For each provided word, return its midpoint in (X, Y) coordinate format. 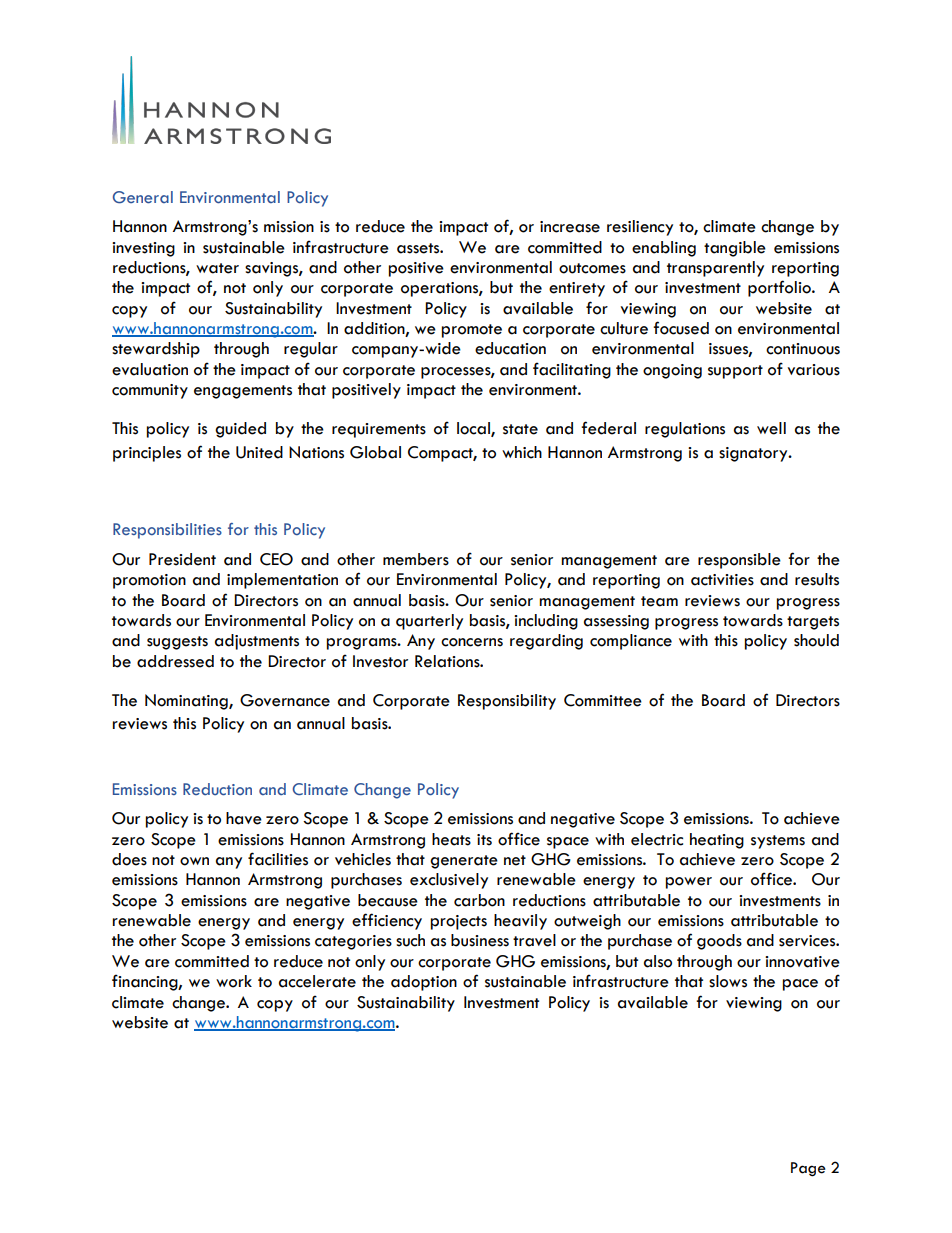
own (194, 861)
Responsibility (507, 702)
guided (240, 430)
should (816, 640)
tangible (735, 249)
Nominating (187, 702)
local (474, 429)
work (234, 981)
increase (570, 227)
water (217, 268)
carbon (479, 900)
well (771, 428)
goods (719, 942)
